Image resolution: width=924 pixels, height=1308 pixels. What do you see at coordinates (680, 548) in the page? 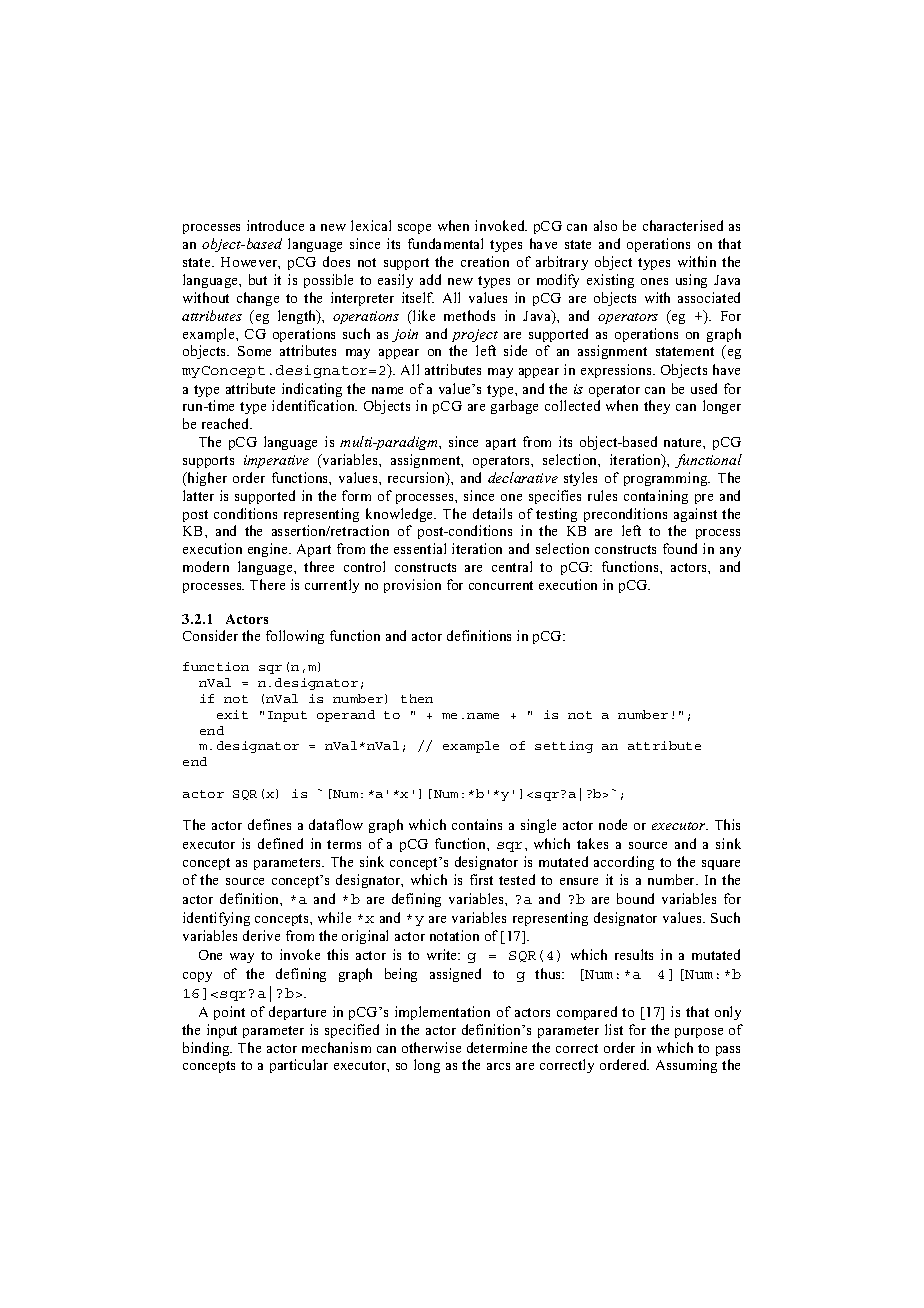
I see `found` at bounding box center [680, 548].
